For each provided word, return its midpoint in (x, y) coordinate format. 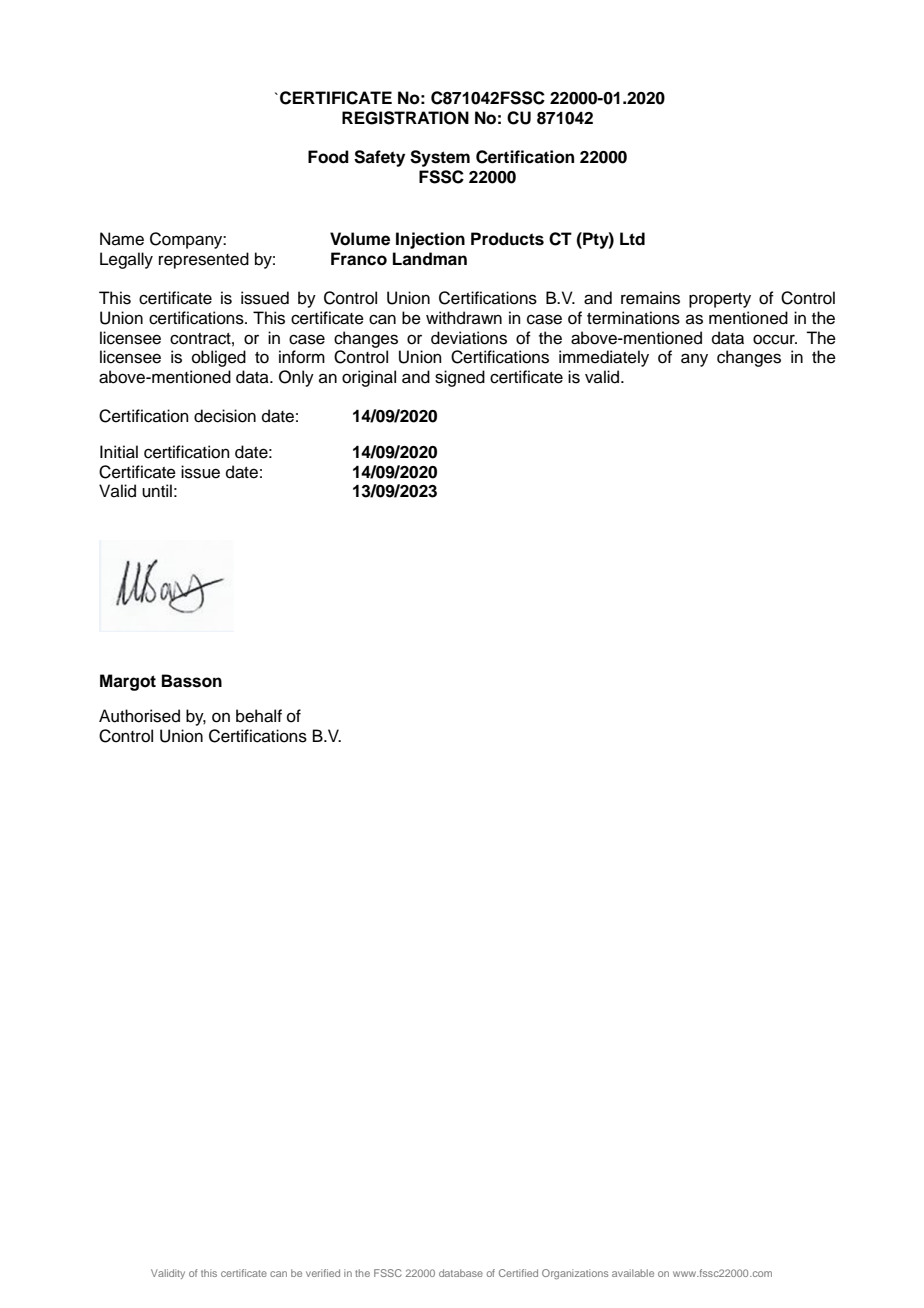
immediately (604, 358)
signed (460, 378)
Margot (128, 682)
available (633, 1273)
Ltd (632, 239)
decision (225, 416)
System (440, 158)
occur (775, 339)
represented (204, 260)
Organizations (575, 1274)
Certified (518, 1273)
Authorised (139, 716)
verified (323, 1273)
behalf (259, 716)
